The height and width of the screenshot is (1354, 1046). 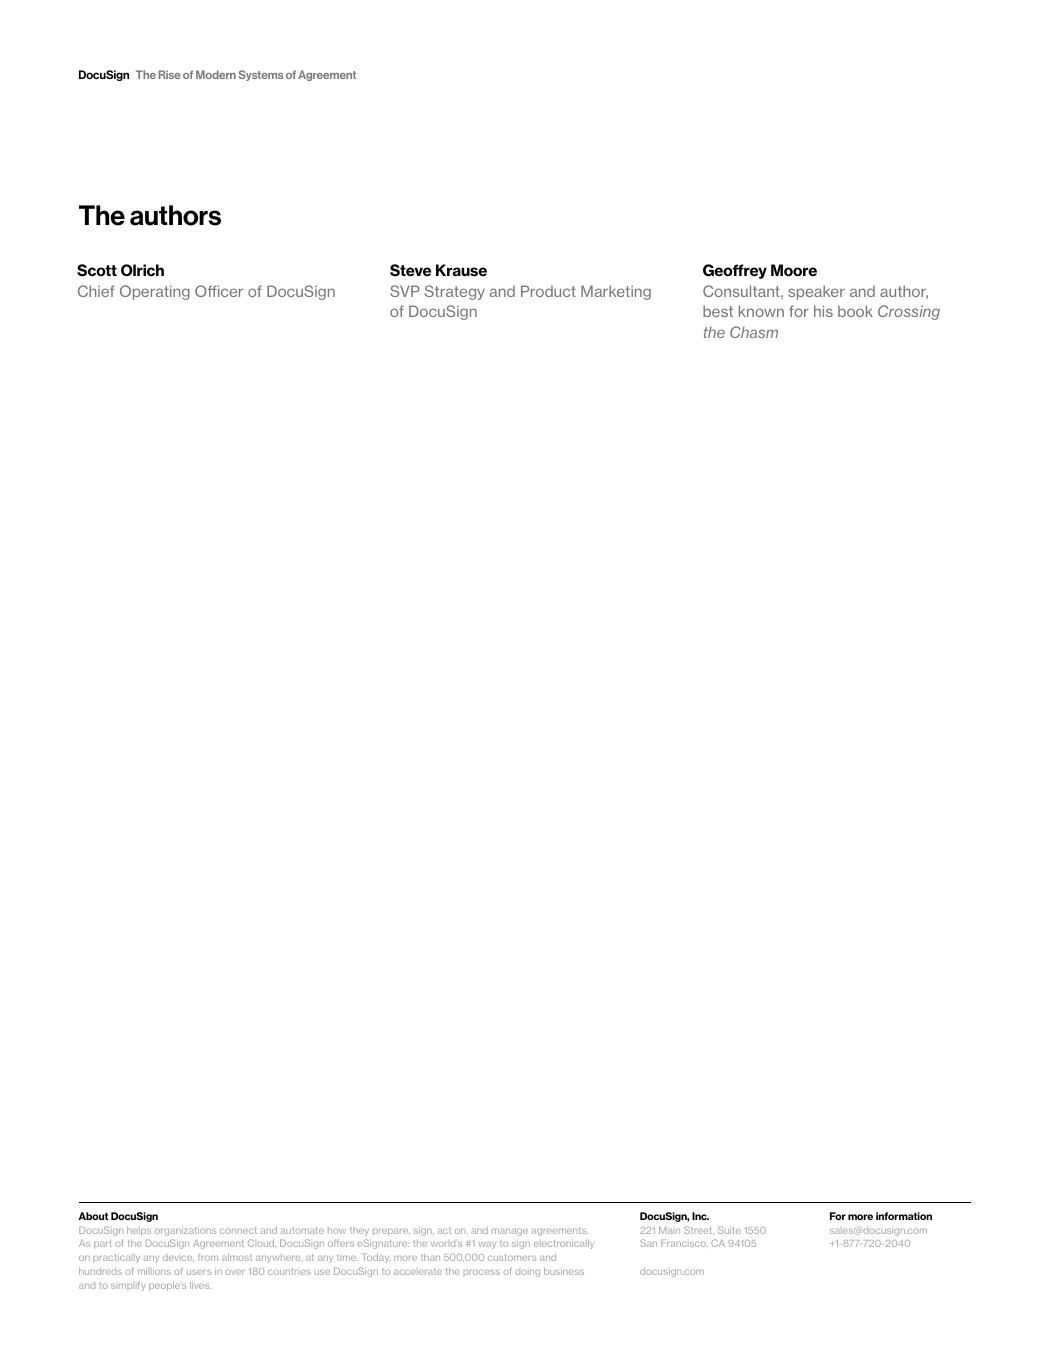 What do you see at coordinates (904, 1216) in the screenshot?
I see `information` at bounding box center [904, 1216].
